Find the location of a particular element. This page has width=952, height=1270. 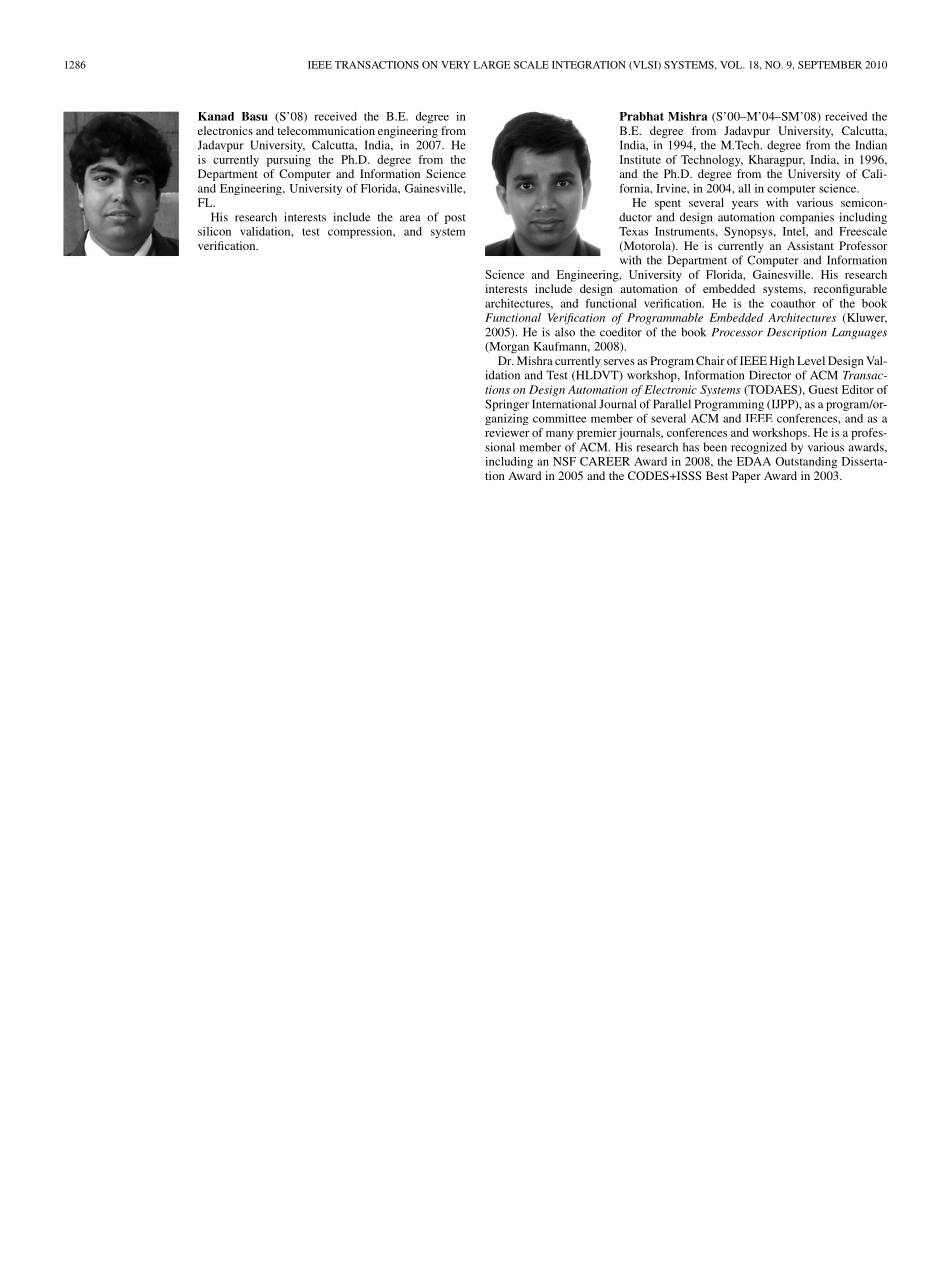

reviewer is located at coordinates (507, 432).
